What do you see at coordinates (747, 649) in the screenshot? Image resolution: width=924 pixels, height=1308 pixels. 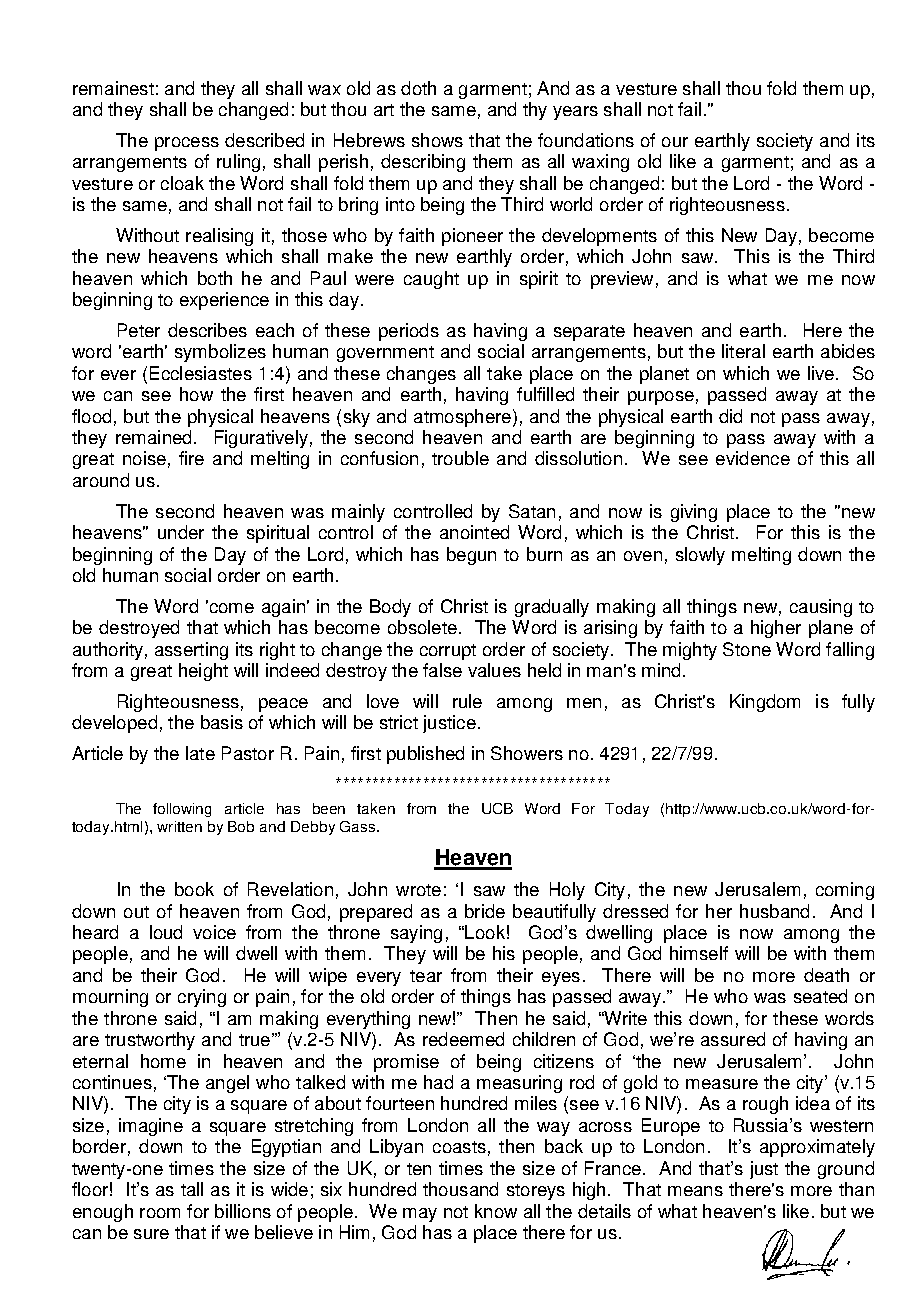 I see `Stone` at bounding box center [747, 649].
